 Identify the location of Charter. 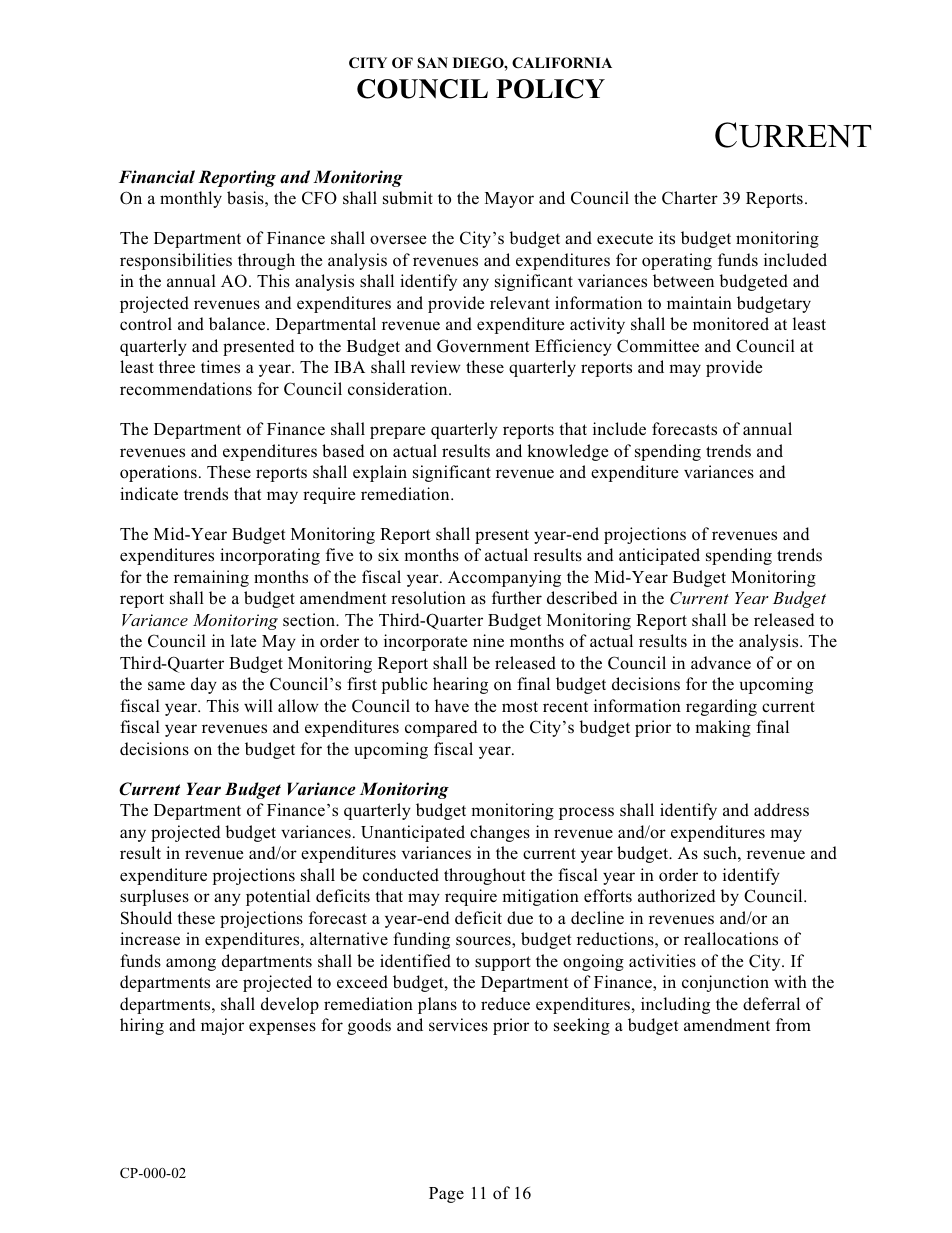
(690, 198).
